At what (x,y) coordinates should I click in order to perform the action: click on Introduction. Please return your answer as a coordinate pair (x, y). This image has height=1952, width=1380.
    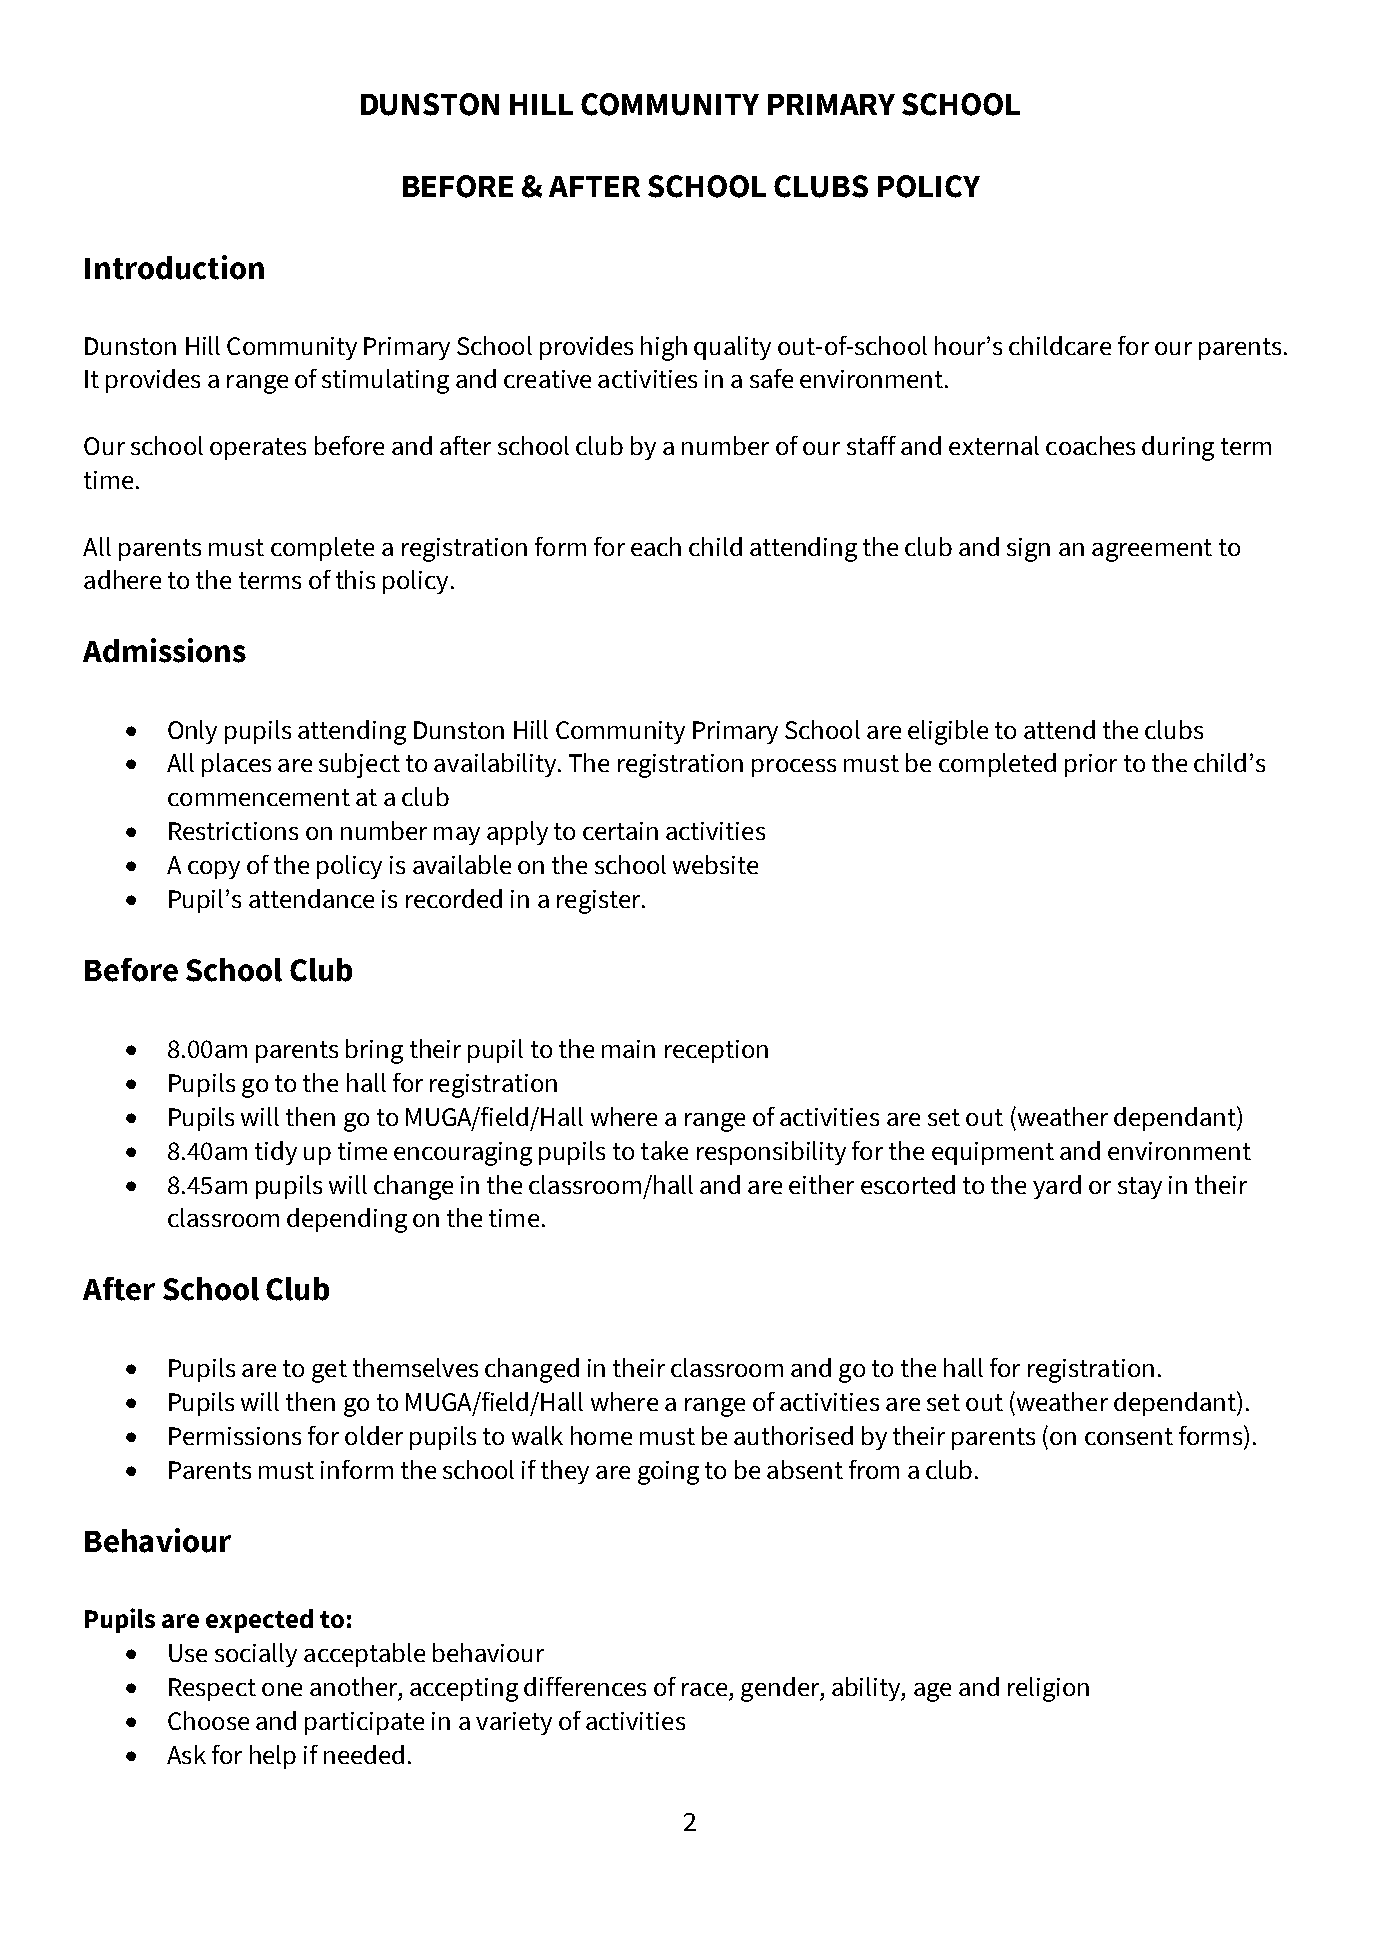
    Looking at the image, I should click on (174, 267).
